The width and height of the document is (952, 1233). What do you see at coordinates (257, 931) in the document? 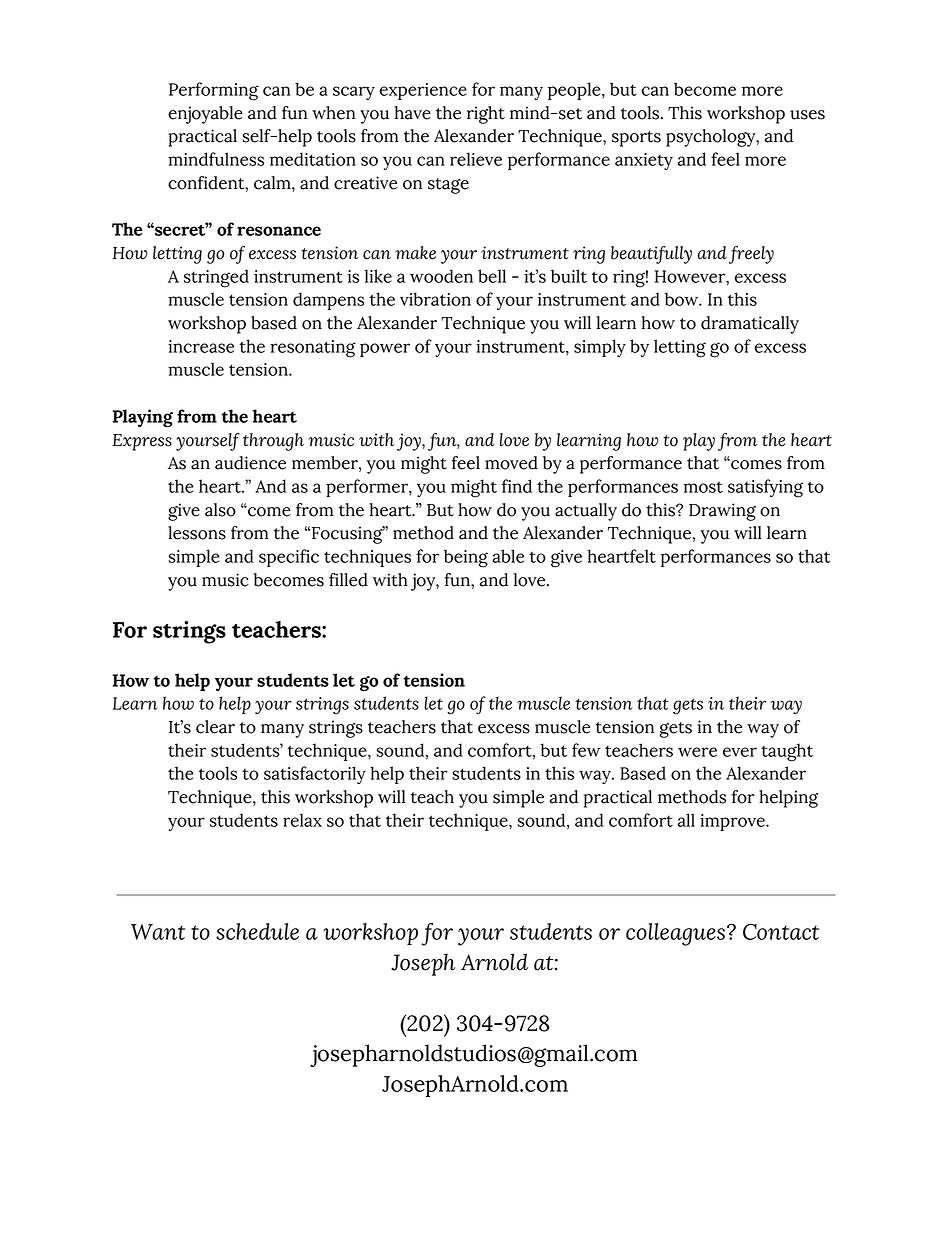
I see `schedule` at bounding box center [257, 931].
